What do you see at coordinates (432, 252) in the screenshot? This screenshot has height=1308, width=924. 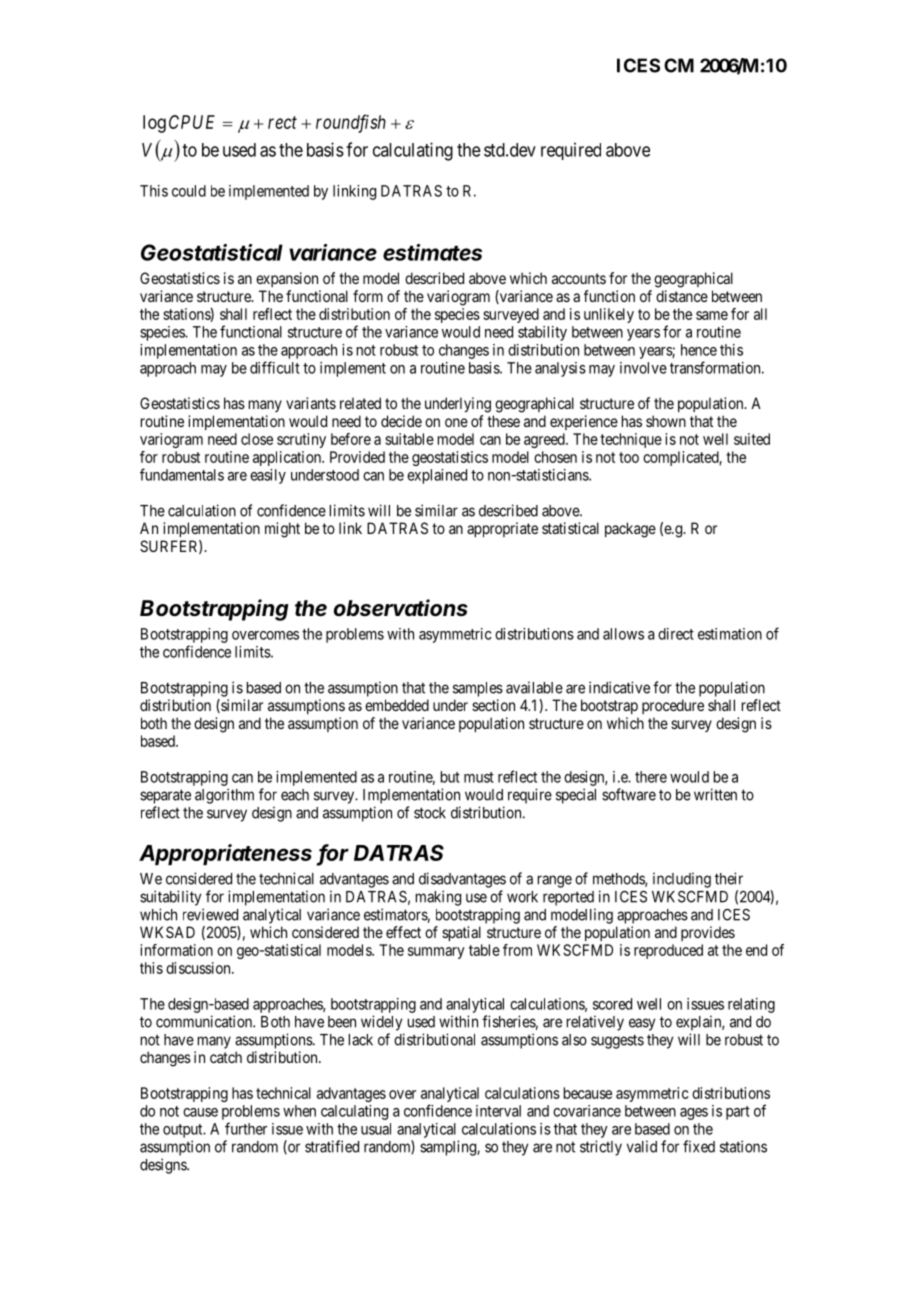 I see `estimates` at bounding box center [432, 252].
